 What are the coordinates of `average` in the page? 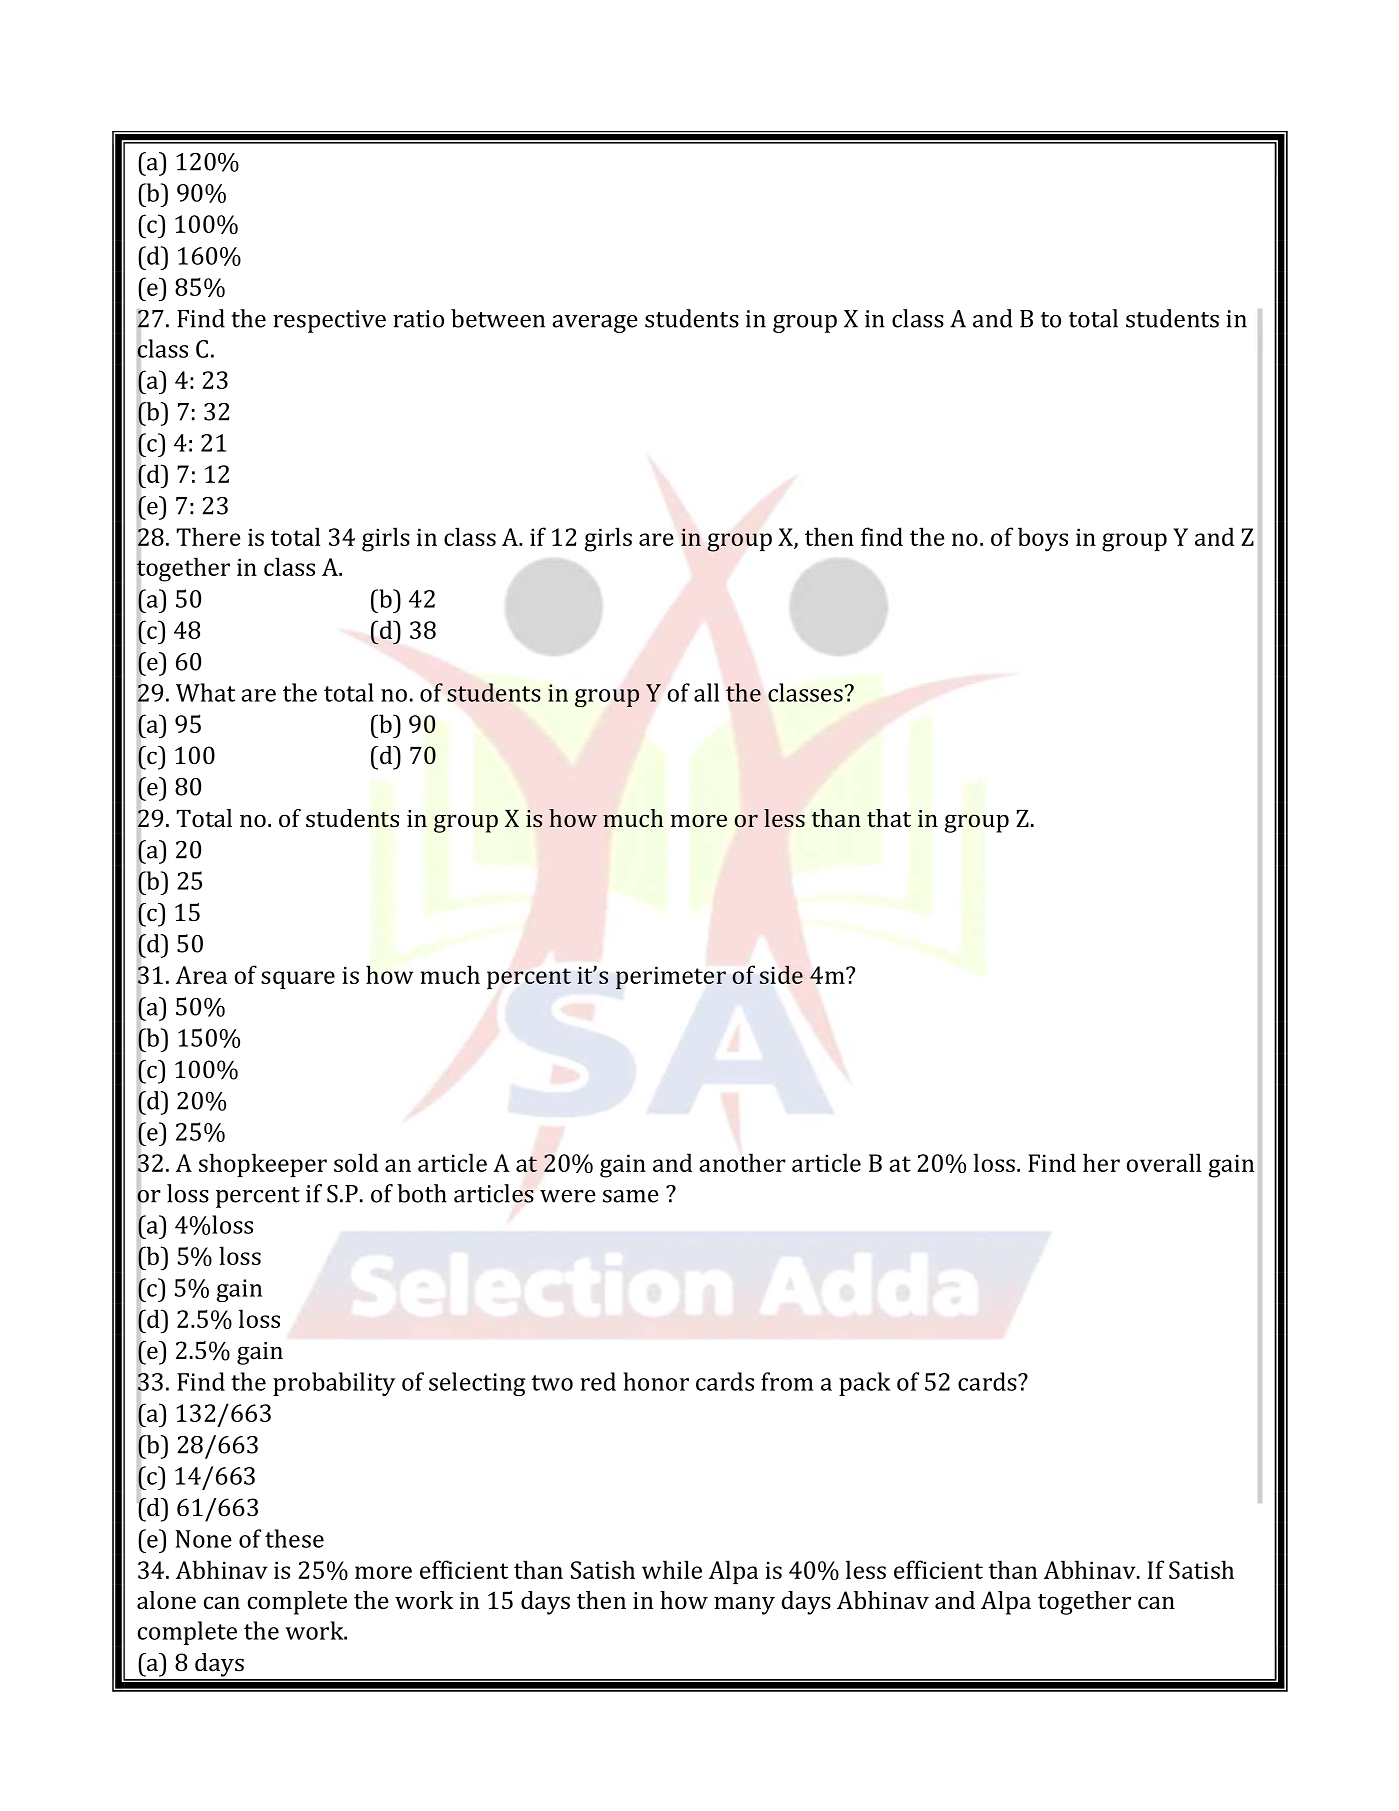 It's located at (595, 324).
